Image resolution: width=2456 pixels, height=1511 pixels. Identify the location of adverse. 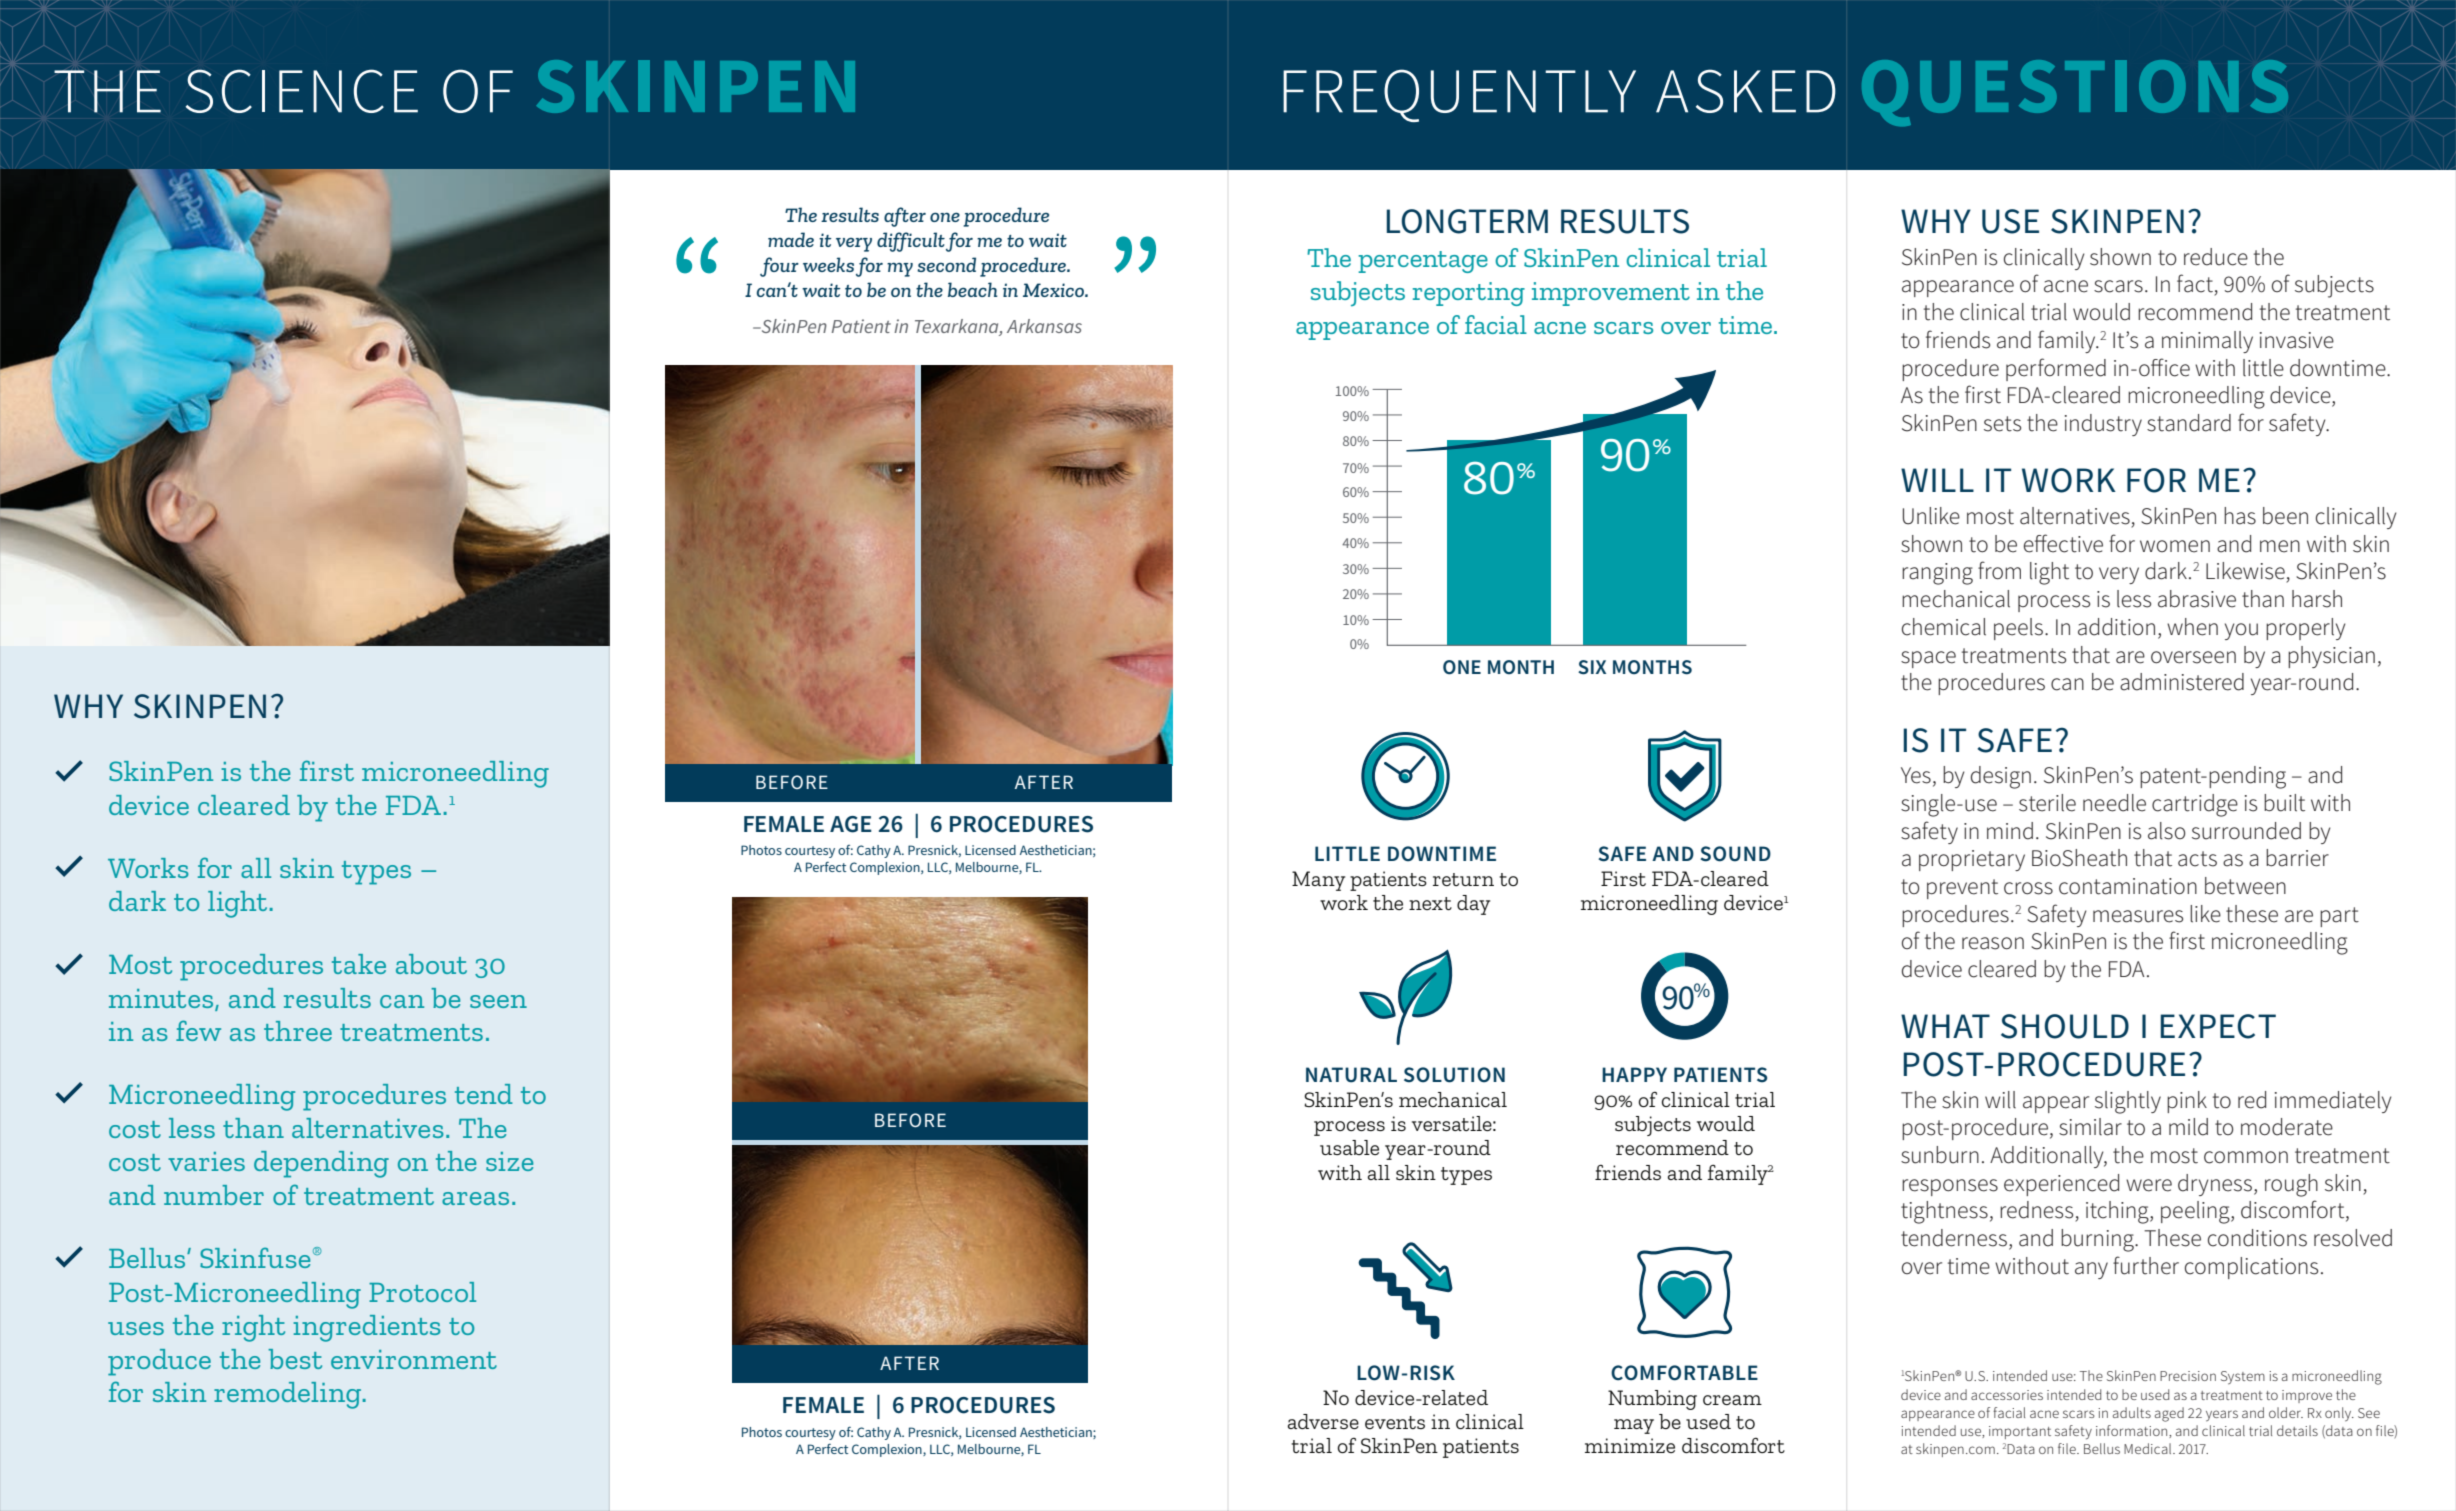
(1323, 1421).
